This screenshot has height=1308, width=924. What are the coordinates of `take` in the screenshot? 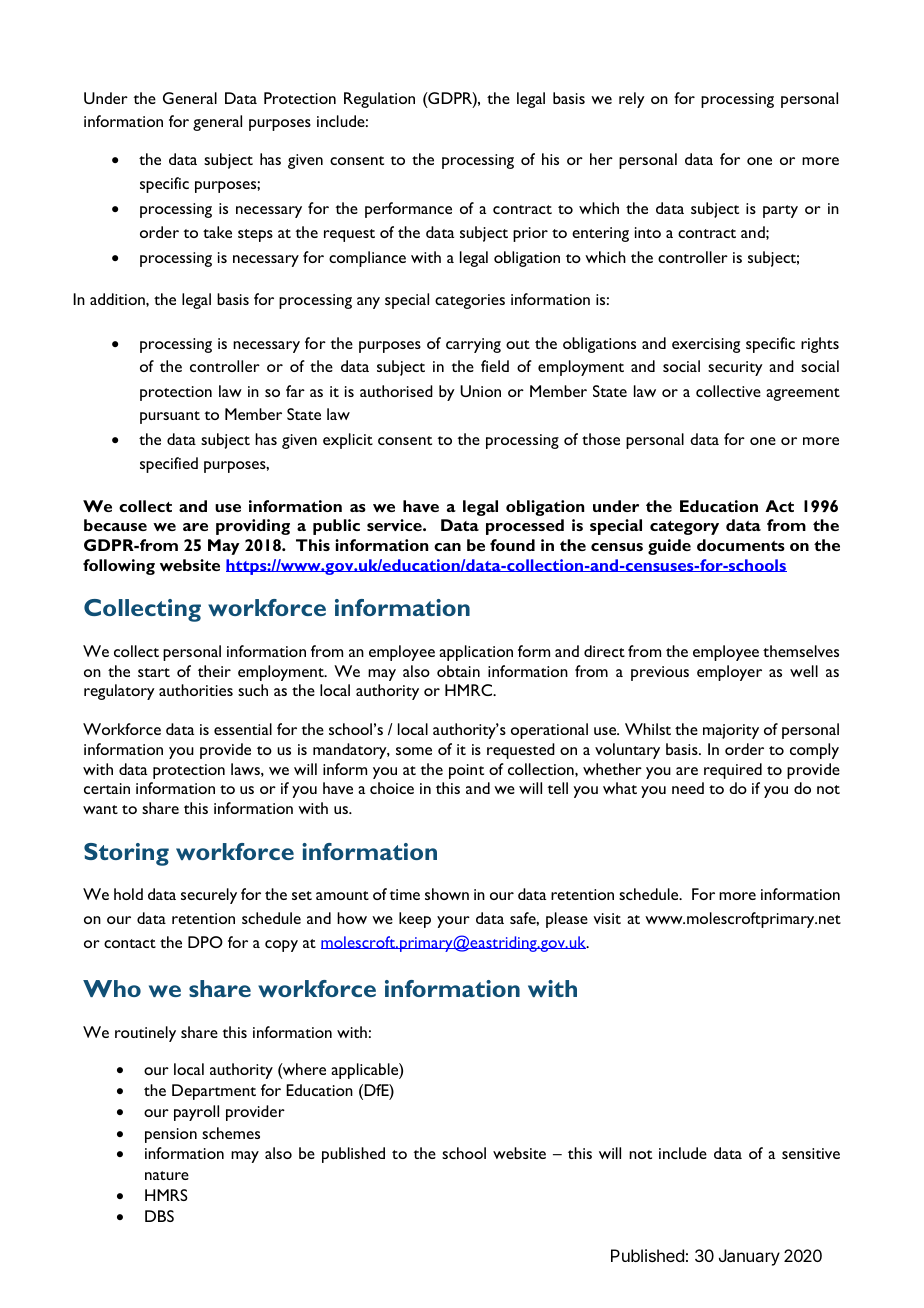 It's located at (217, 232).
